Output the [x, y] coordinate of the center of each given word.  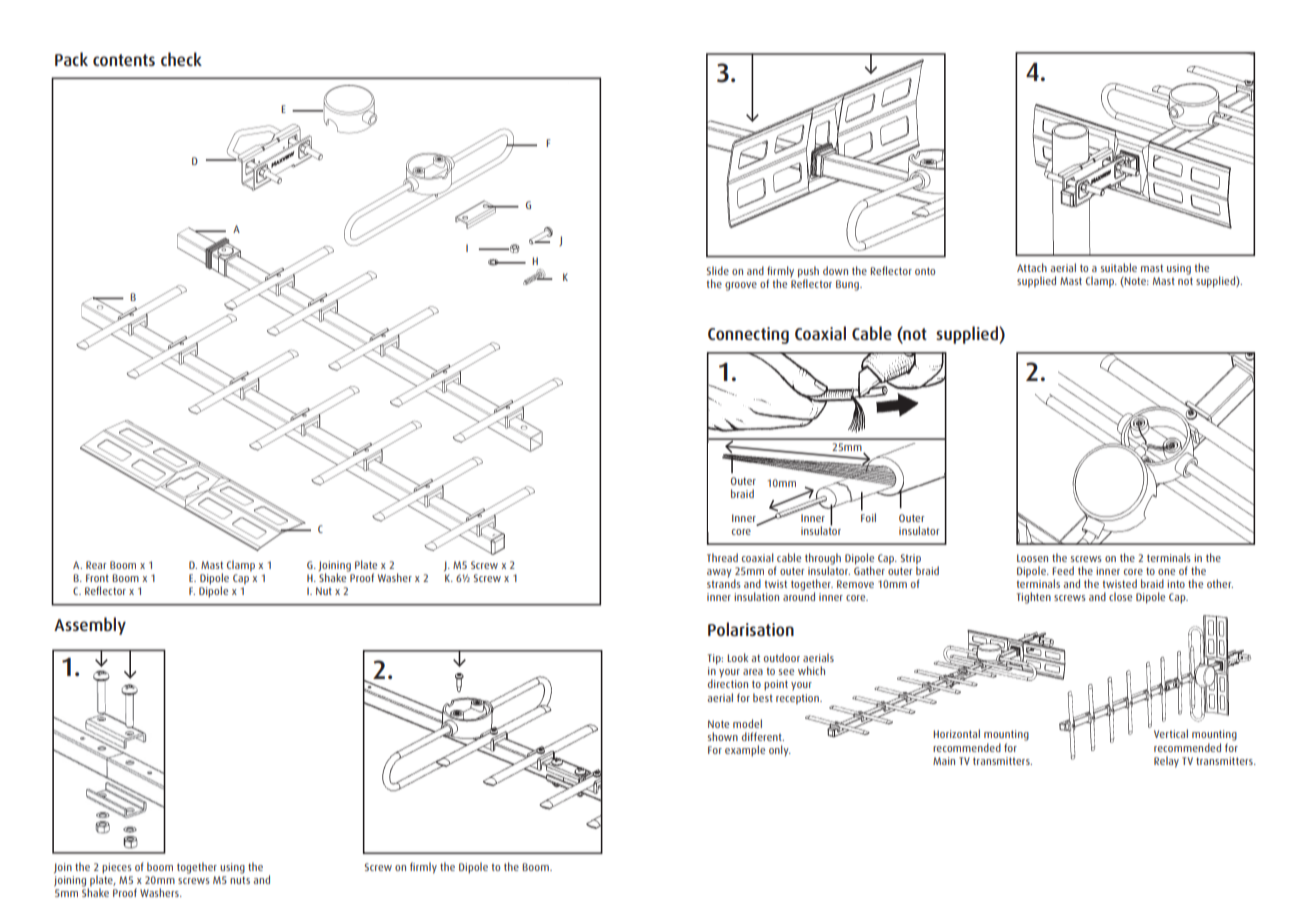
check [181, 59]
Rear [96, 565]
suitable [1119, 267]
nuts [240, 880]
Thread [722, 557]
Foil [868, 517]
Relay [1166, 762]
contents [124, 60]
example [745, 751]
